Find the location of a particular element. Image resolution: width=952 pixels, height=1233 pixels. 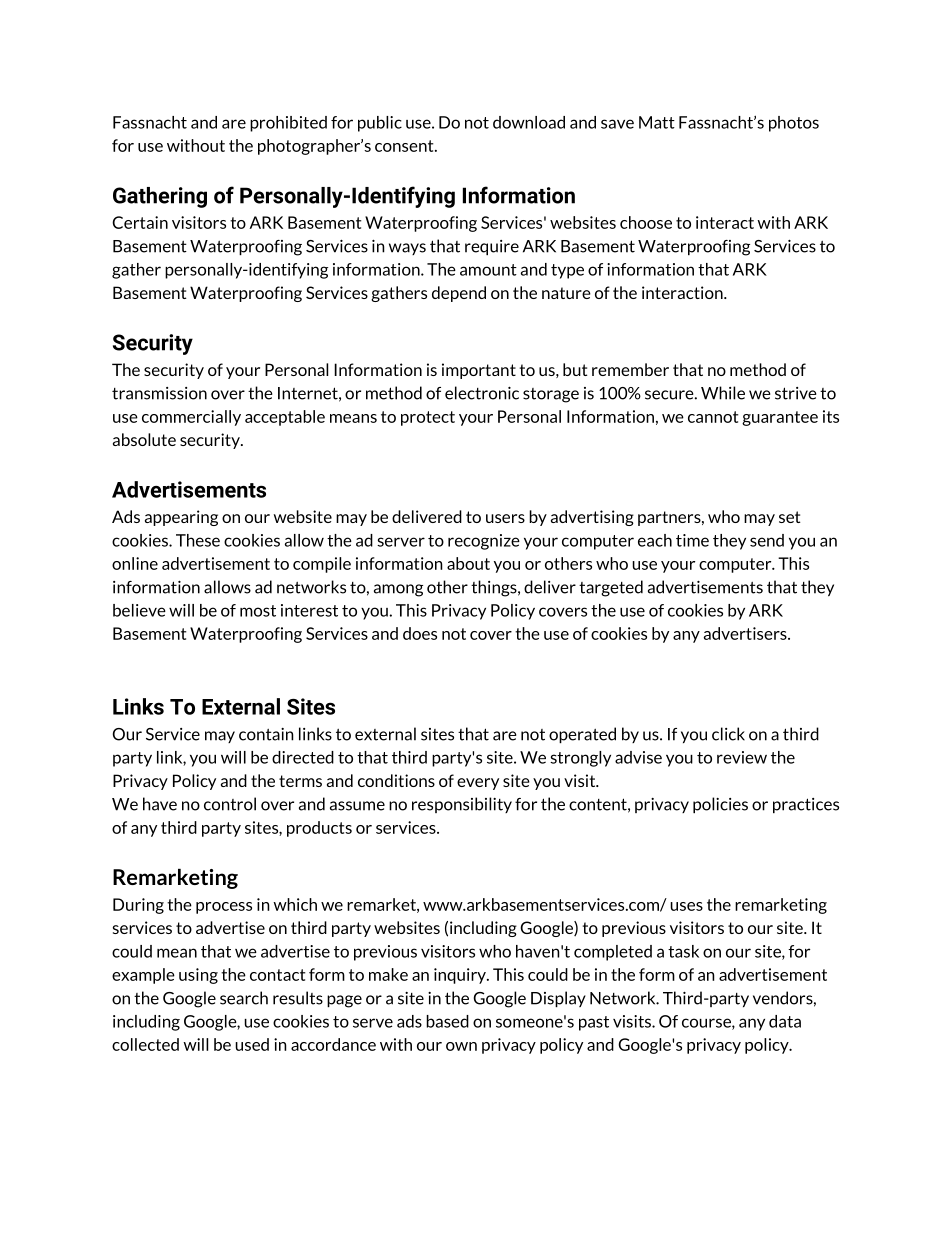

photos is located at coordinates (794, 124).
